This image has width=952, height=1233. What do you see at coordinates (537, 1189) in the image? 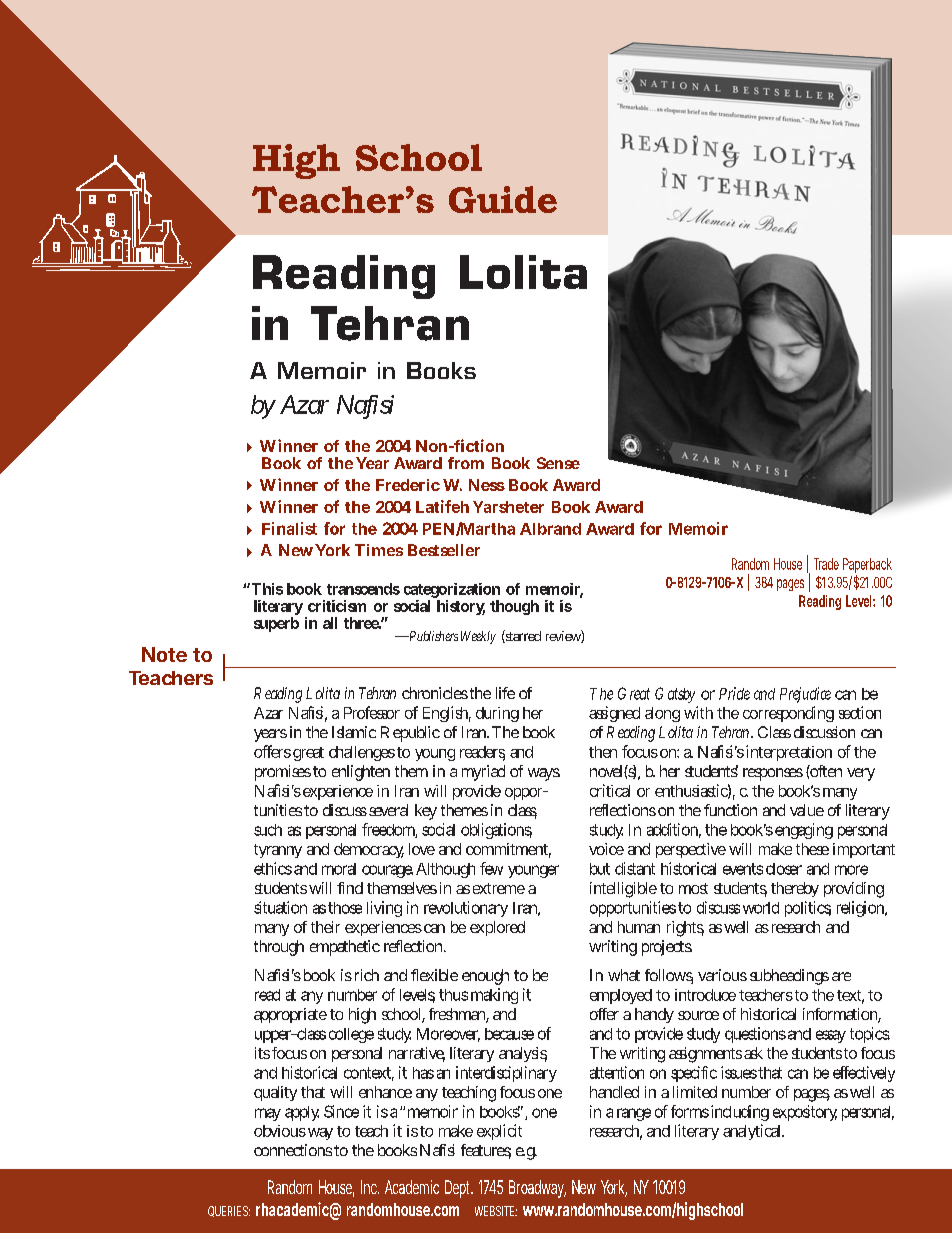
I see `Broadway` at bounding box center [537, 1189].
